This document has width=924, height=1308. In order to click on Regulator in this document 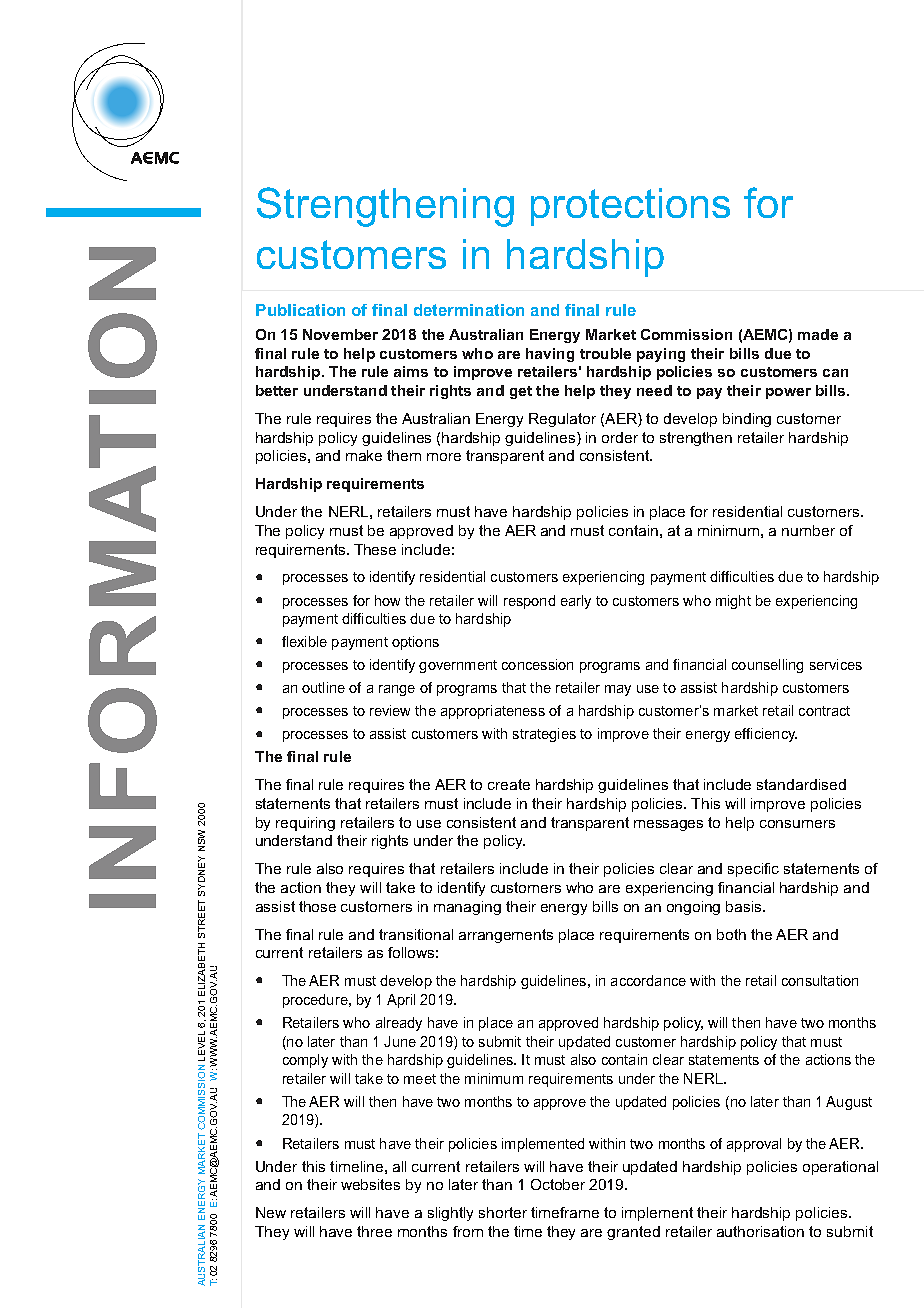, I will do `click(562, 420)`.
